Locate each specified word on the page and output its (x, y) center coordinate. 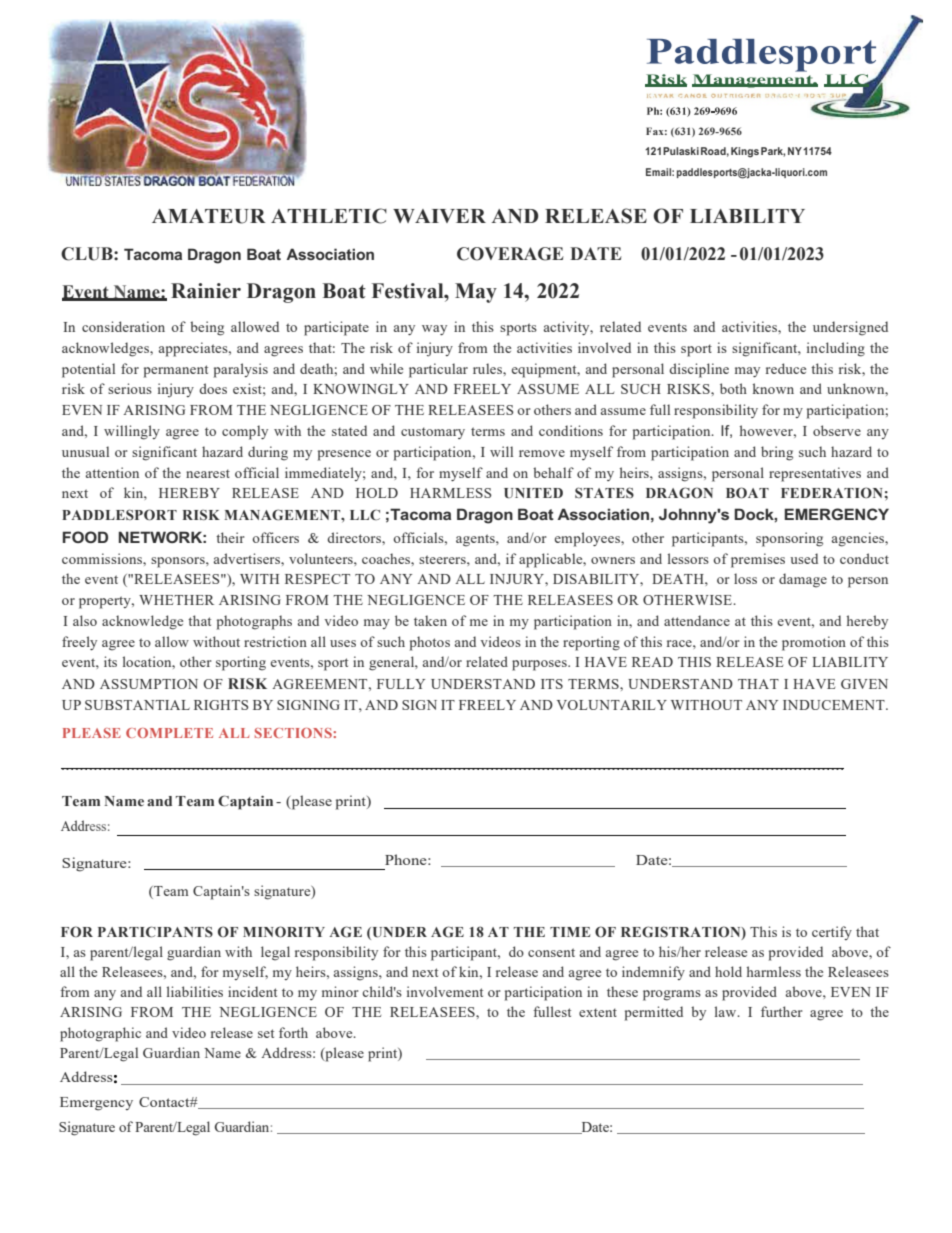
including (836, 349)
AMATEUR (209, 216)
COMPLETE (169, 733)
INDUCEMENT (835, 705)
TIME (570, 932)
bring (777, 453)
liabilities (195, 991)
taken (430, 620)
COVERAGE (510, 254)
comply (245, 432)
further (782, 1011)
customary (433, 433)
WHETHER (176, 600)
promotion (814, 643)
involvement (445, 991)
